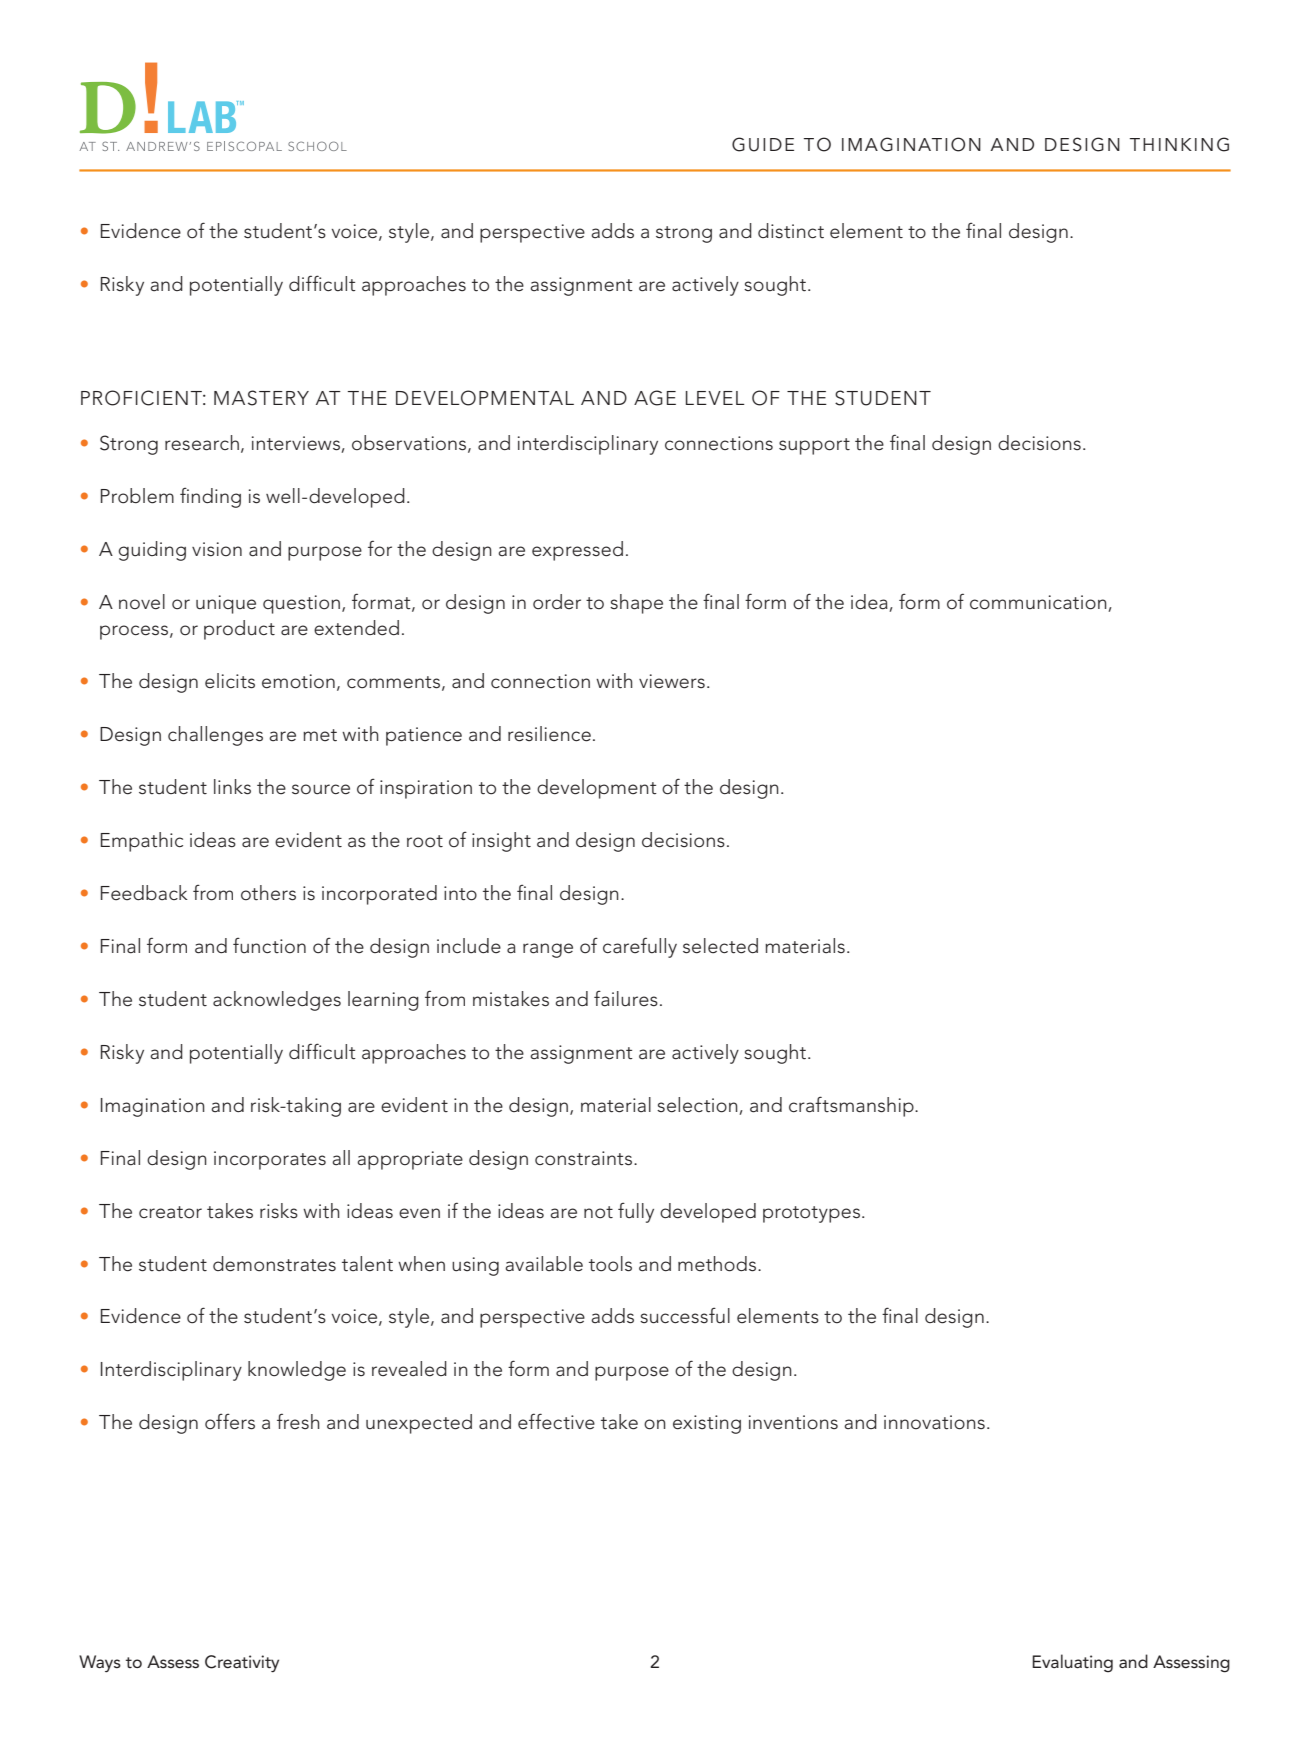 The width and height of the screenshot is (1310, 1747). I want to click on communication, so click(1038, 602).
